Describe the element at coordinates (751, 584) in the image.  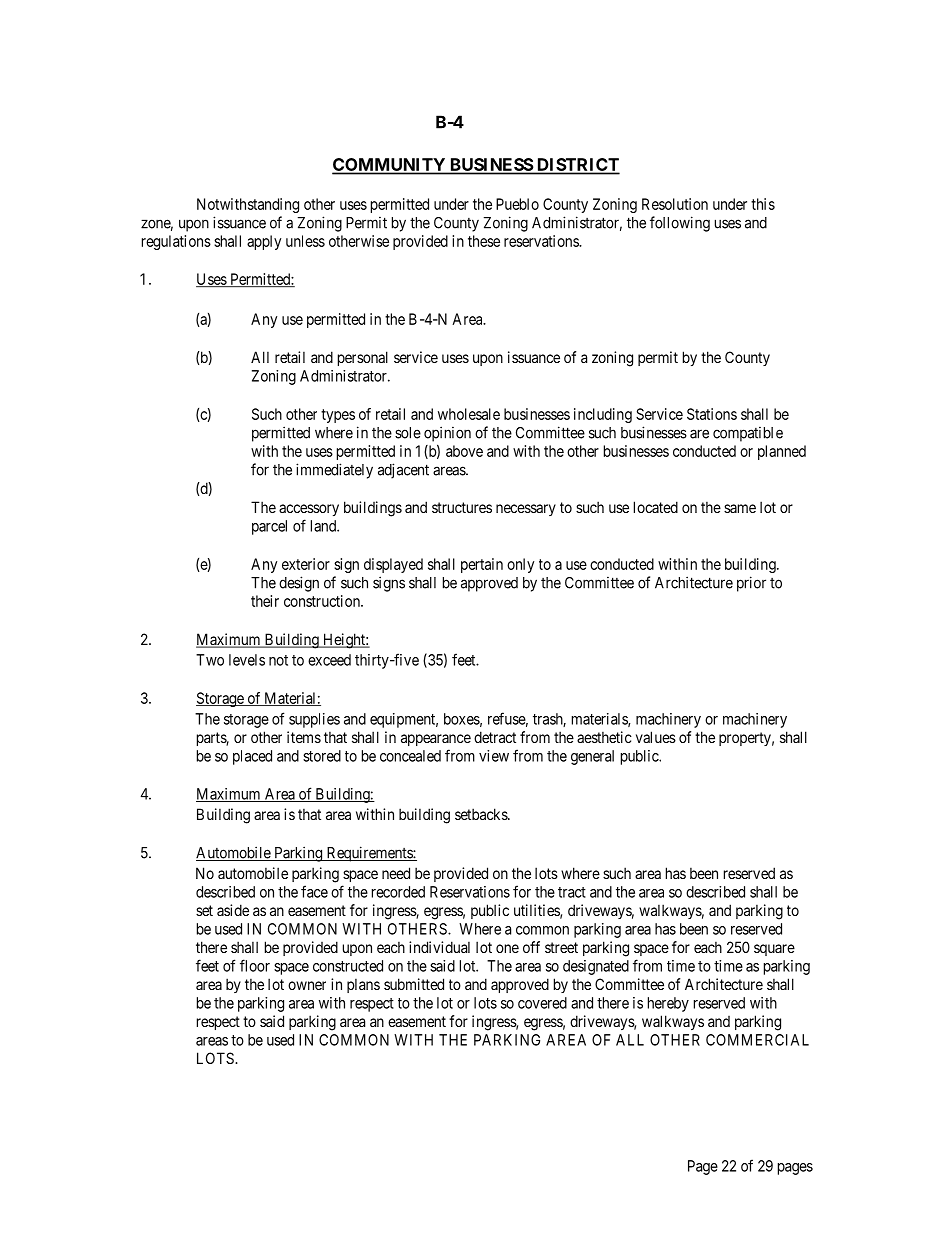
I see `prior` at that location.
